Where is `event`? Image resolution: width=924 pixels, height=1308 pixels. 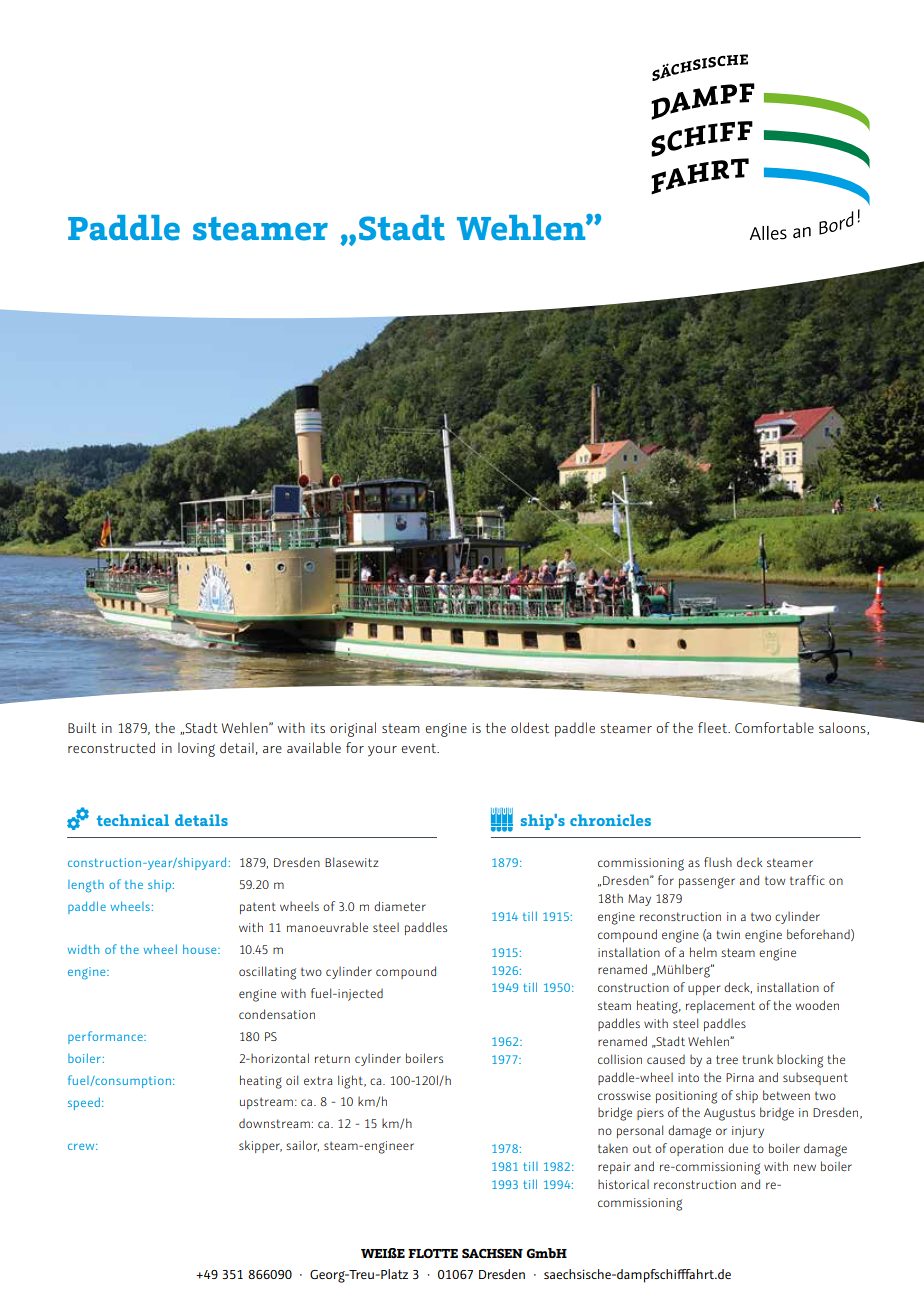
event is located at coordinates (420, 748).
